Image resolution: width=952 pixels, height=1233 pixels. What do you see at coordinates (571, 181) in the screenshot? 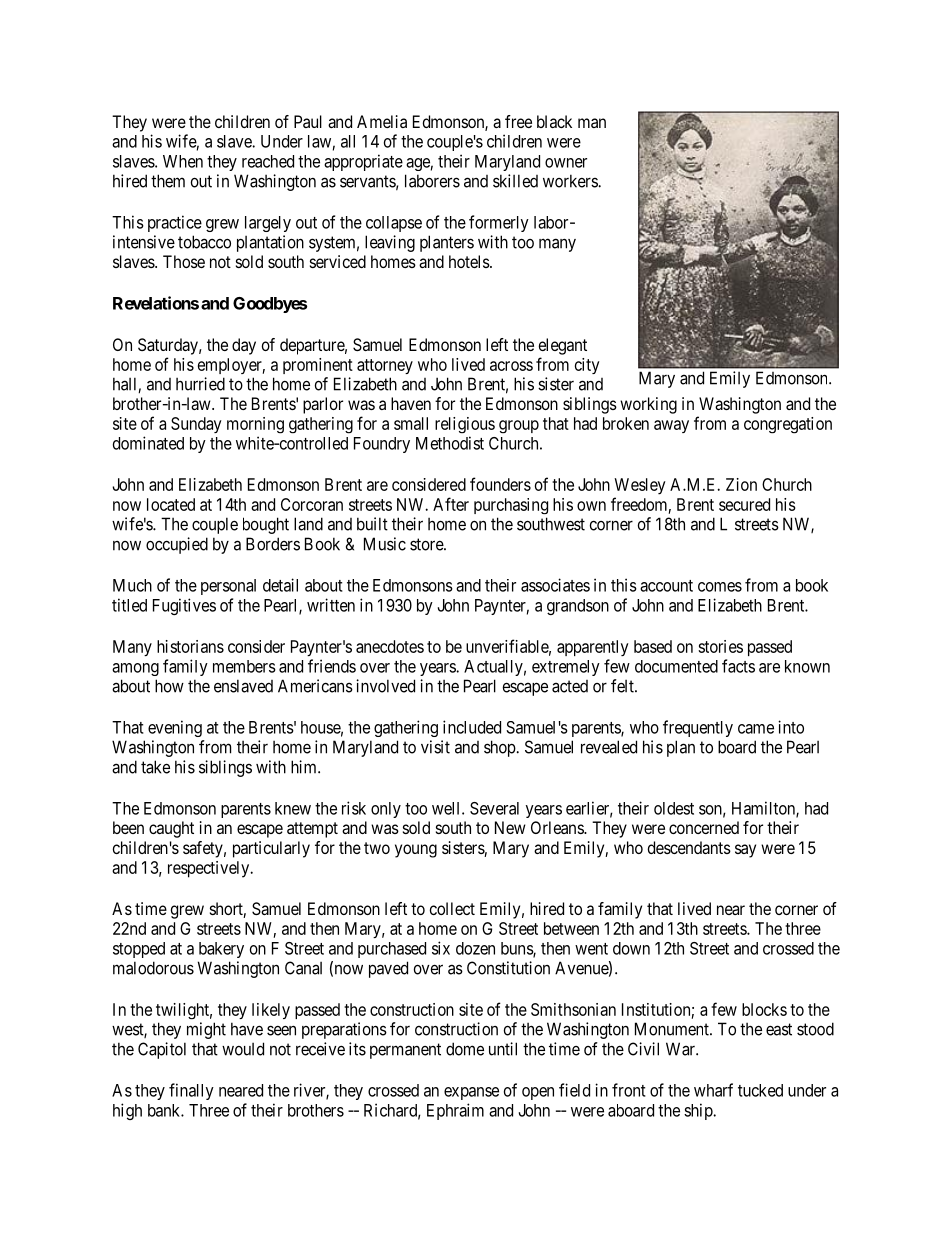
I see `workers` at bounding box center [571, 181].
